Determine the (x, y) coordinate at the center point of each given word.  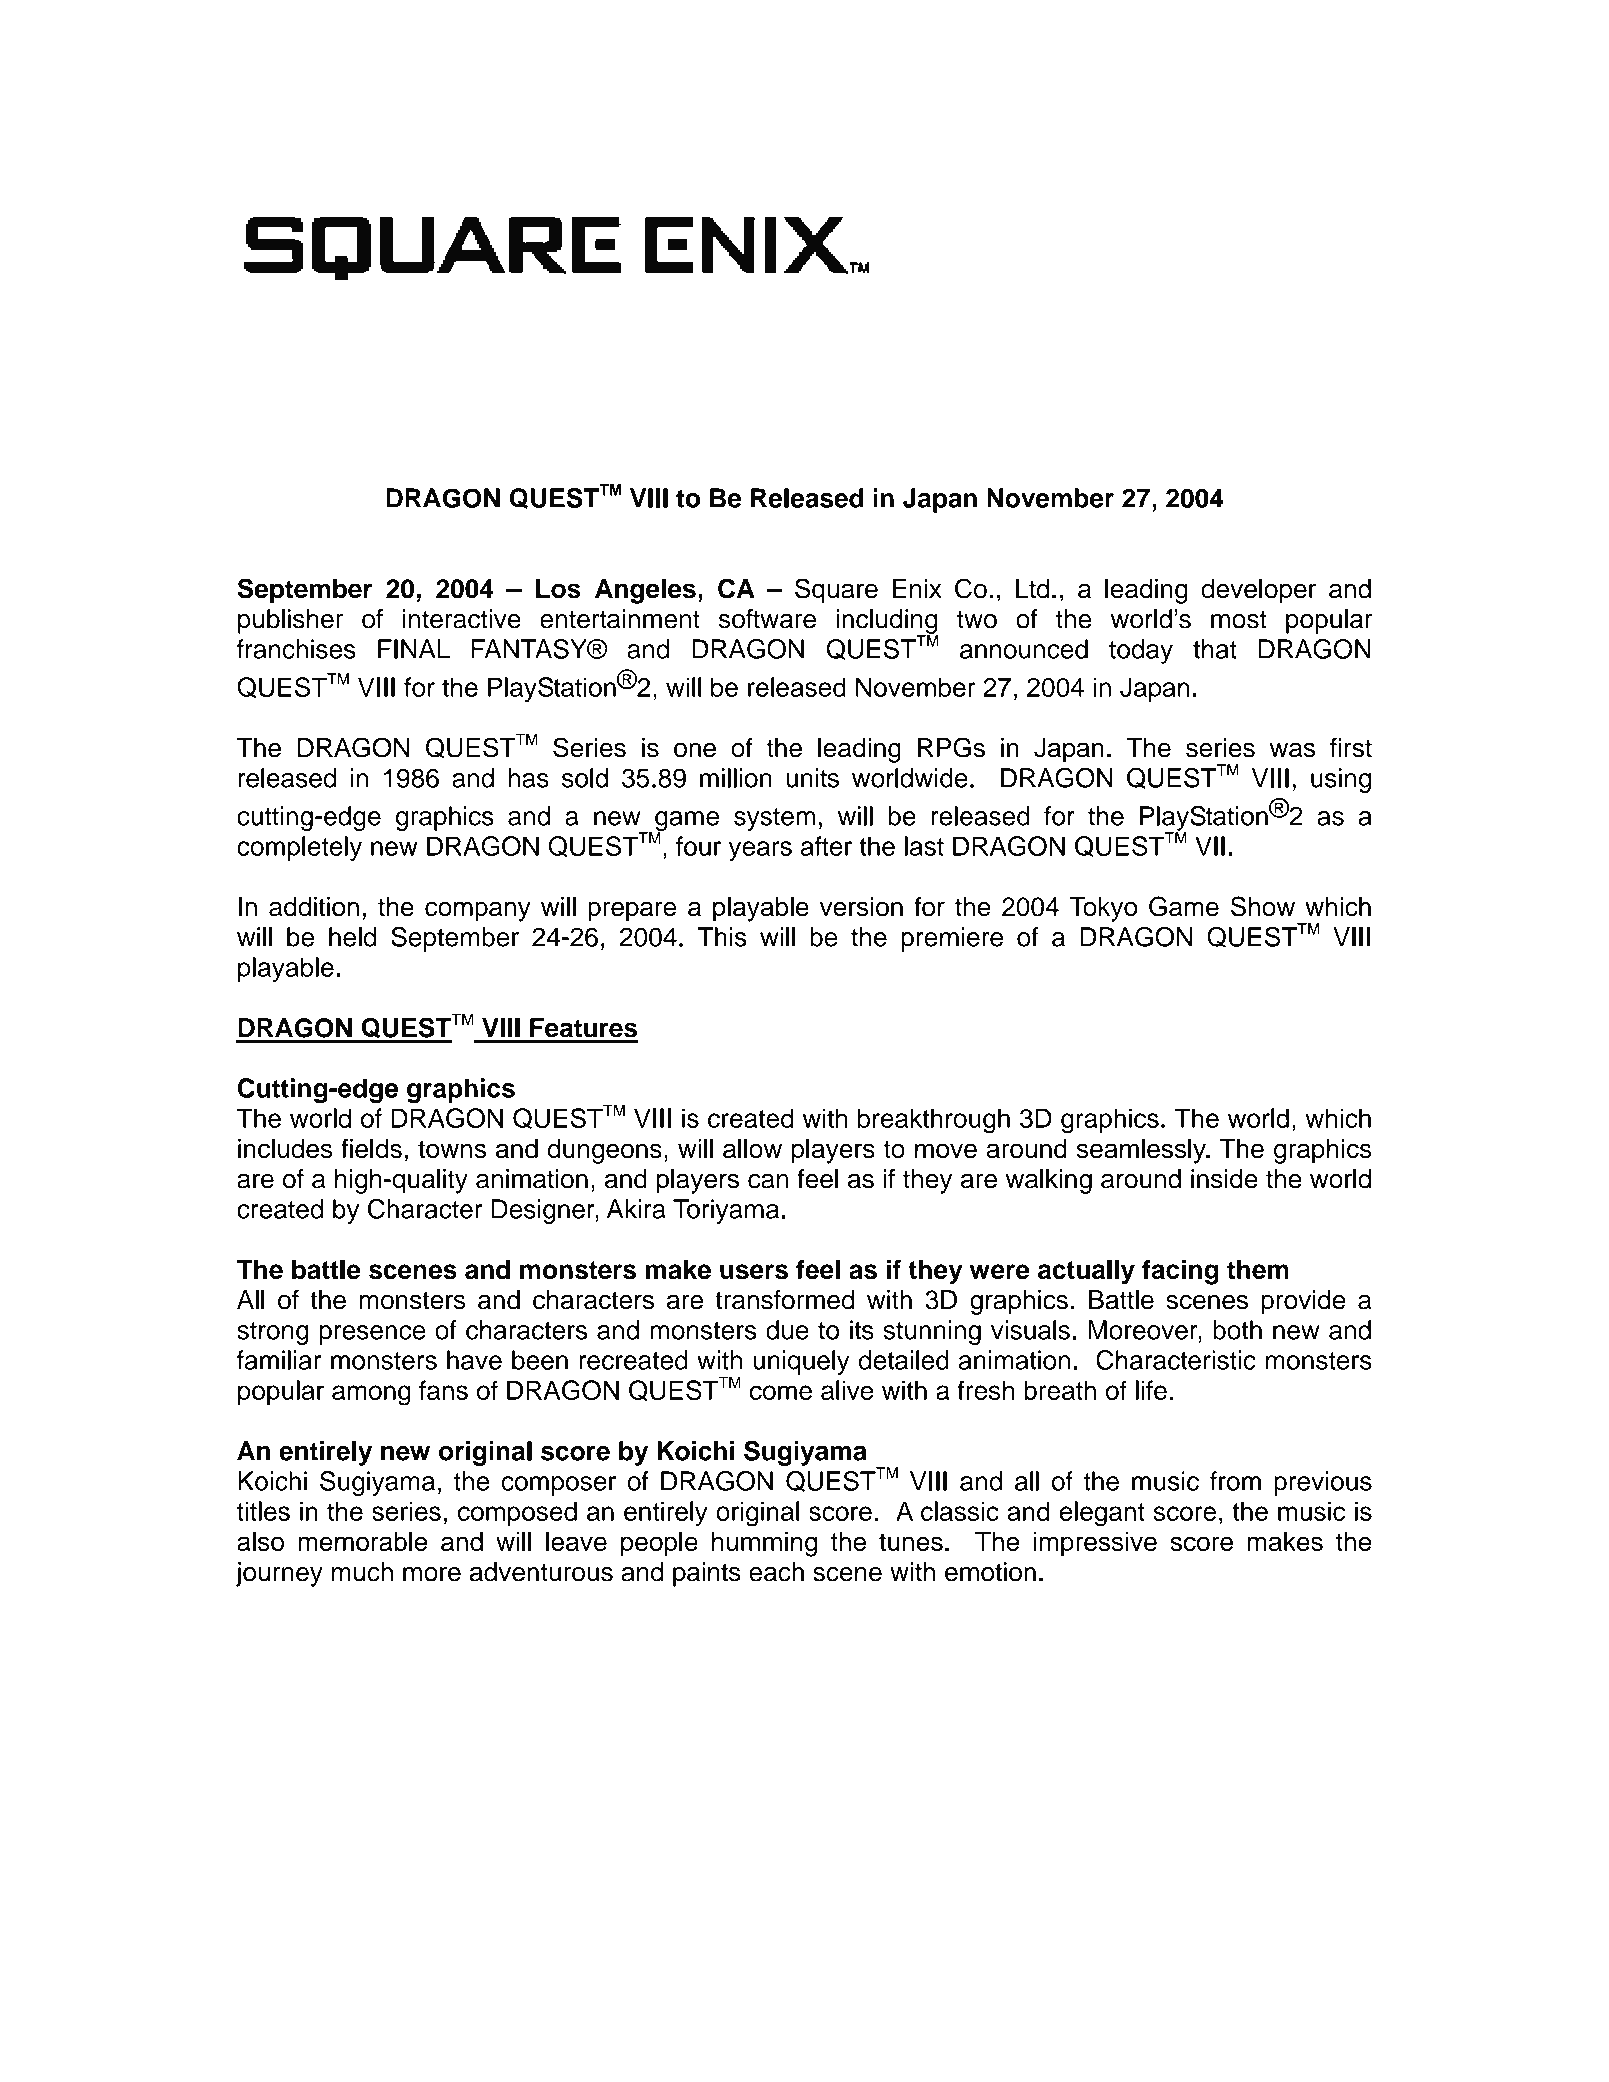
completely (299, 848)
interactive (462, 619)
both (1237, 1330)
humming (764, 1544)
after (826, 846)
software (767, 619)
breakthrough (934, 1121)
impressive (1095, 1544)
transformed (784, 1300)
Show (1263, 906)
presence (372, 1335)
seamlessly (1142, 1151)
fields (371, 1148)
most (1239, 619)
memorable (362, 1541)
